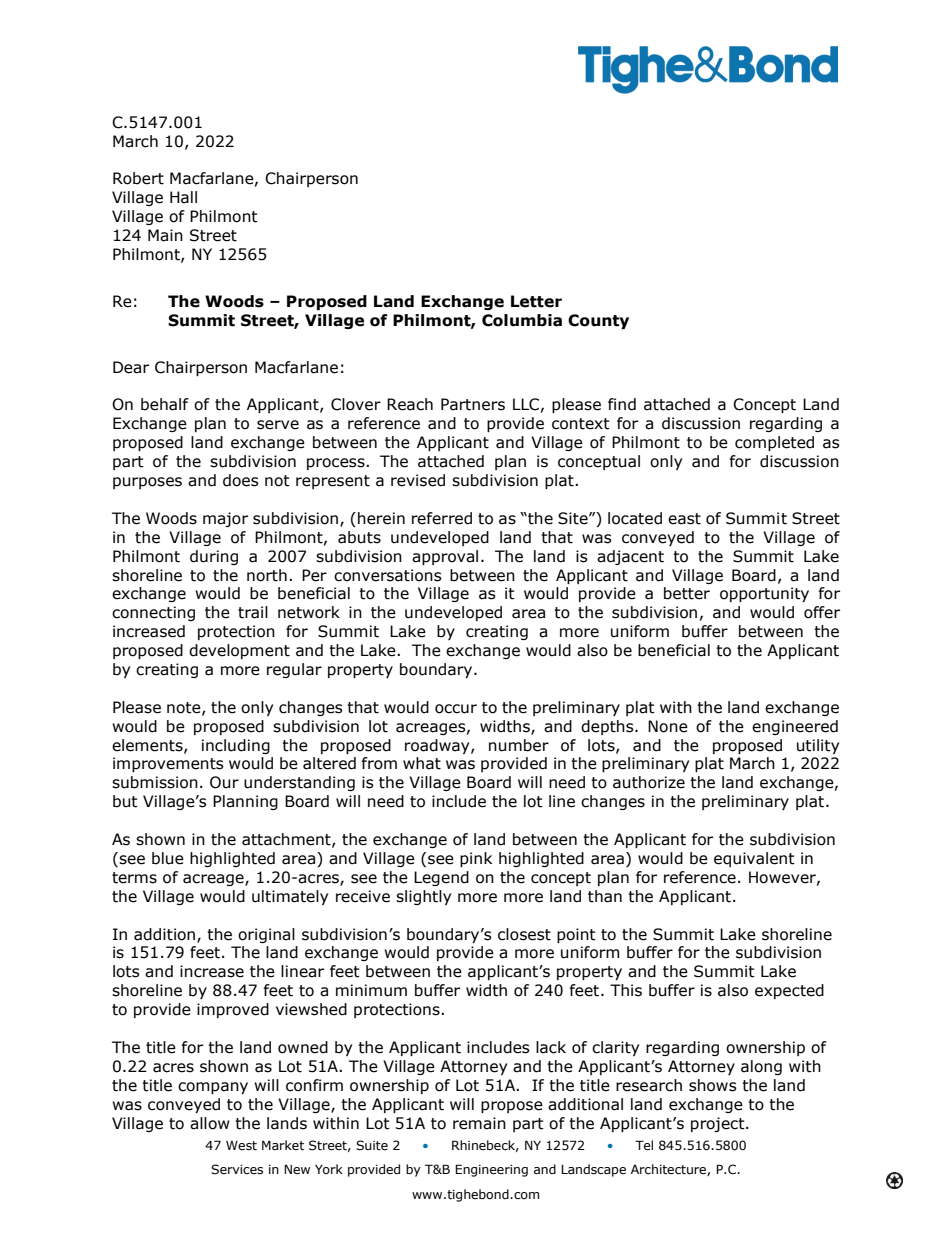 The width and height of the screenshot is (952, 1233). Describe the element at coordinates (210, 1123) in the screenshot. I see `allow` at that location.
